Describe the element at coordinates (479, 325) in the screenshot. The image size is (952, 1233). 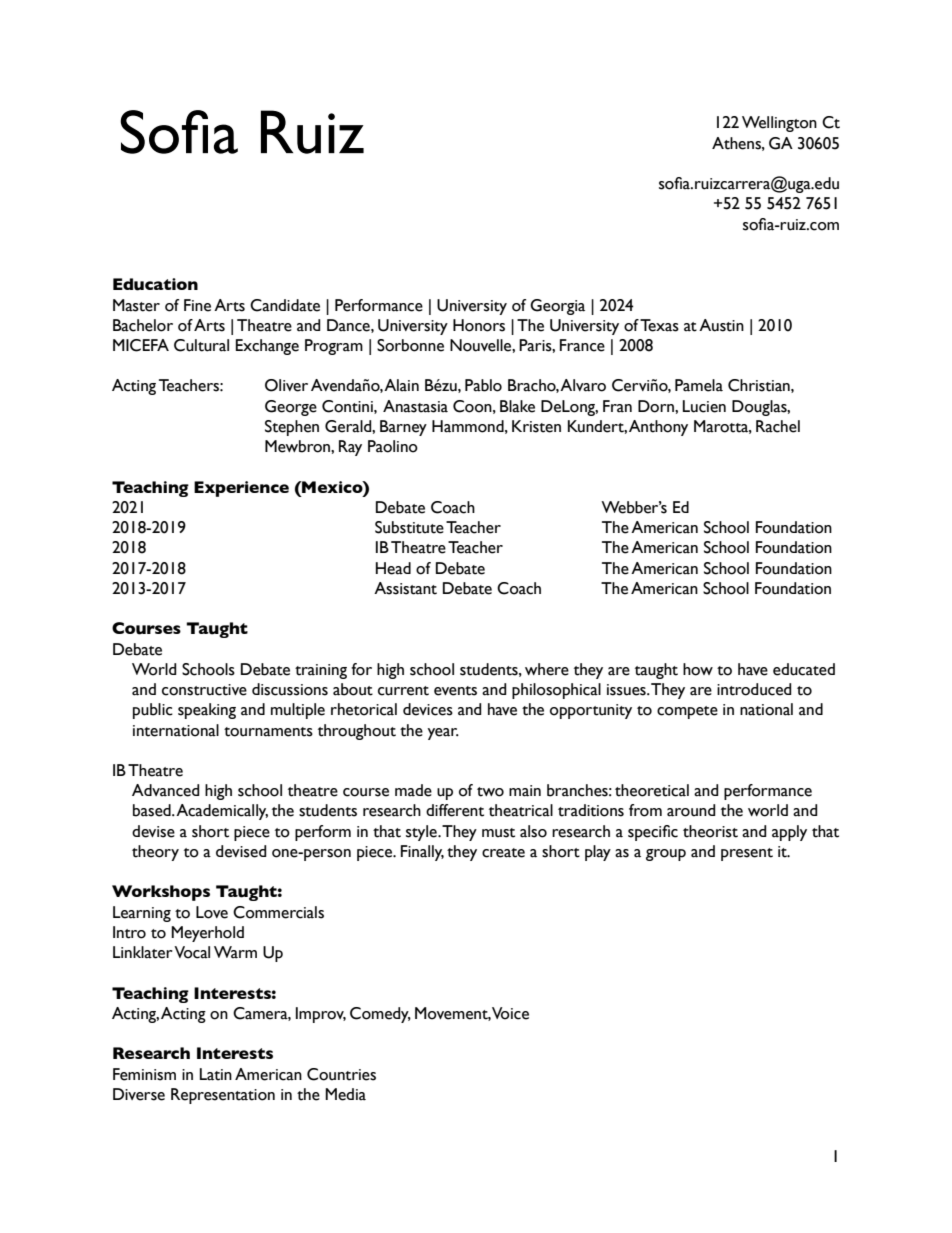
I see `Honors` at that location.
